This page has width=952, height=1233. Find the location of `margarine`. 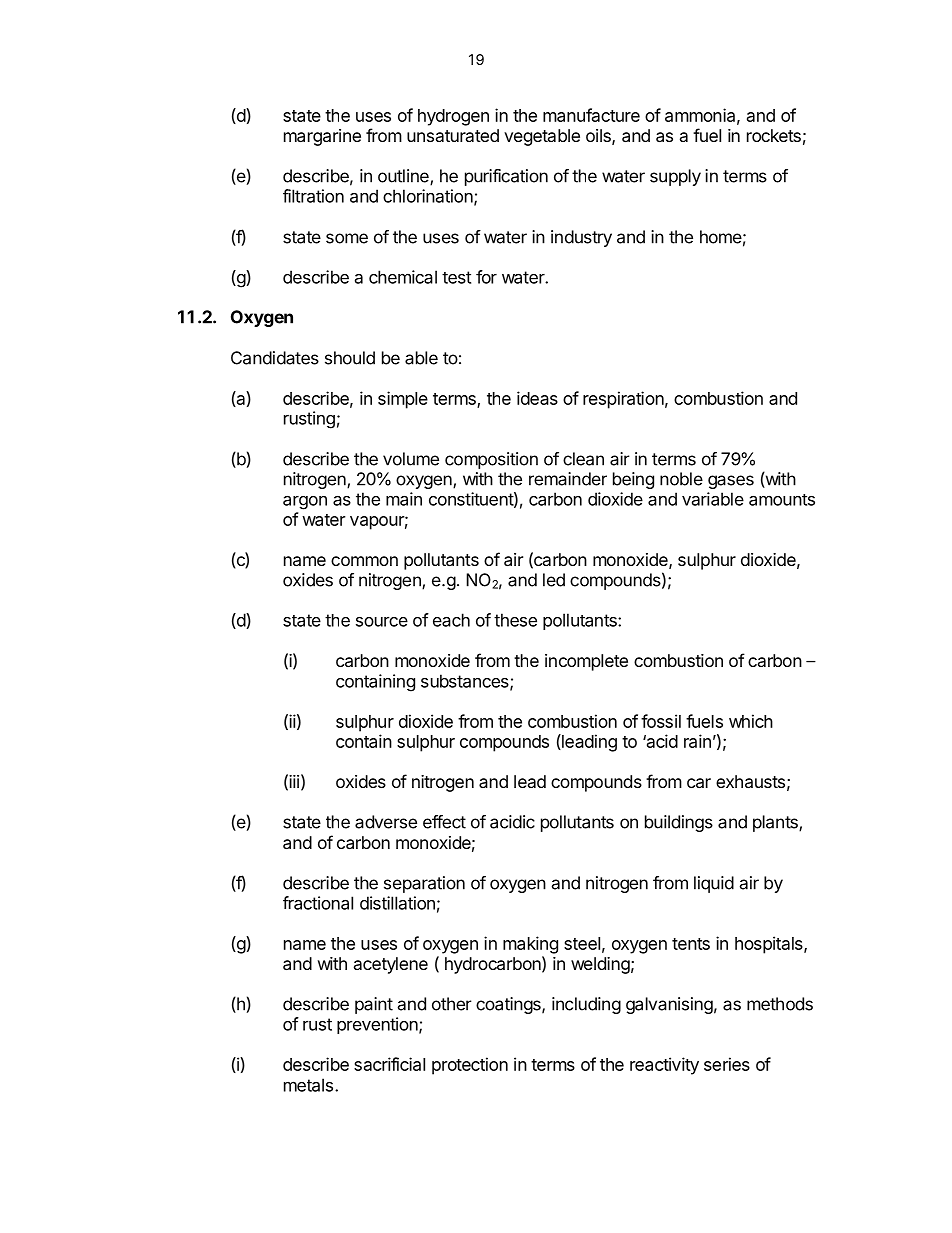

margarine is located at coordinates (322, 137).
